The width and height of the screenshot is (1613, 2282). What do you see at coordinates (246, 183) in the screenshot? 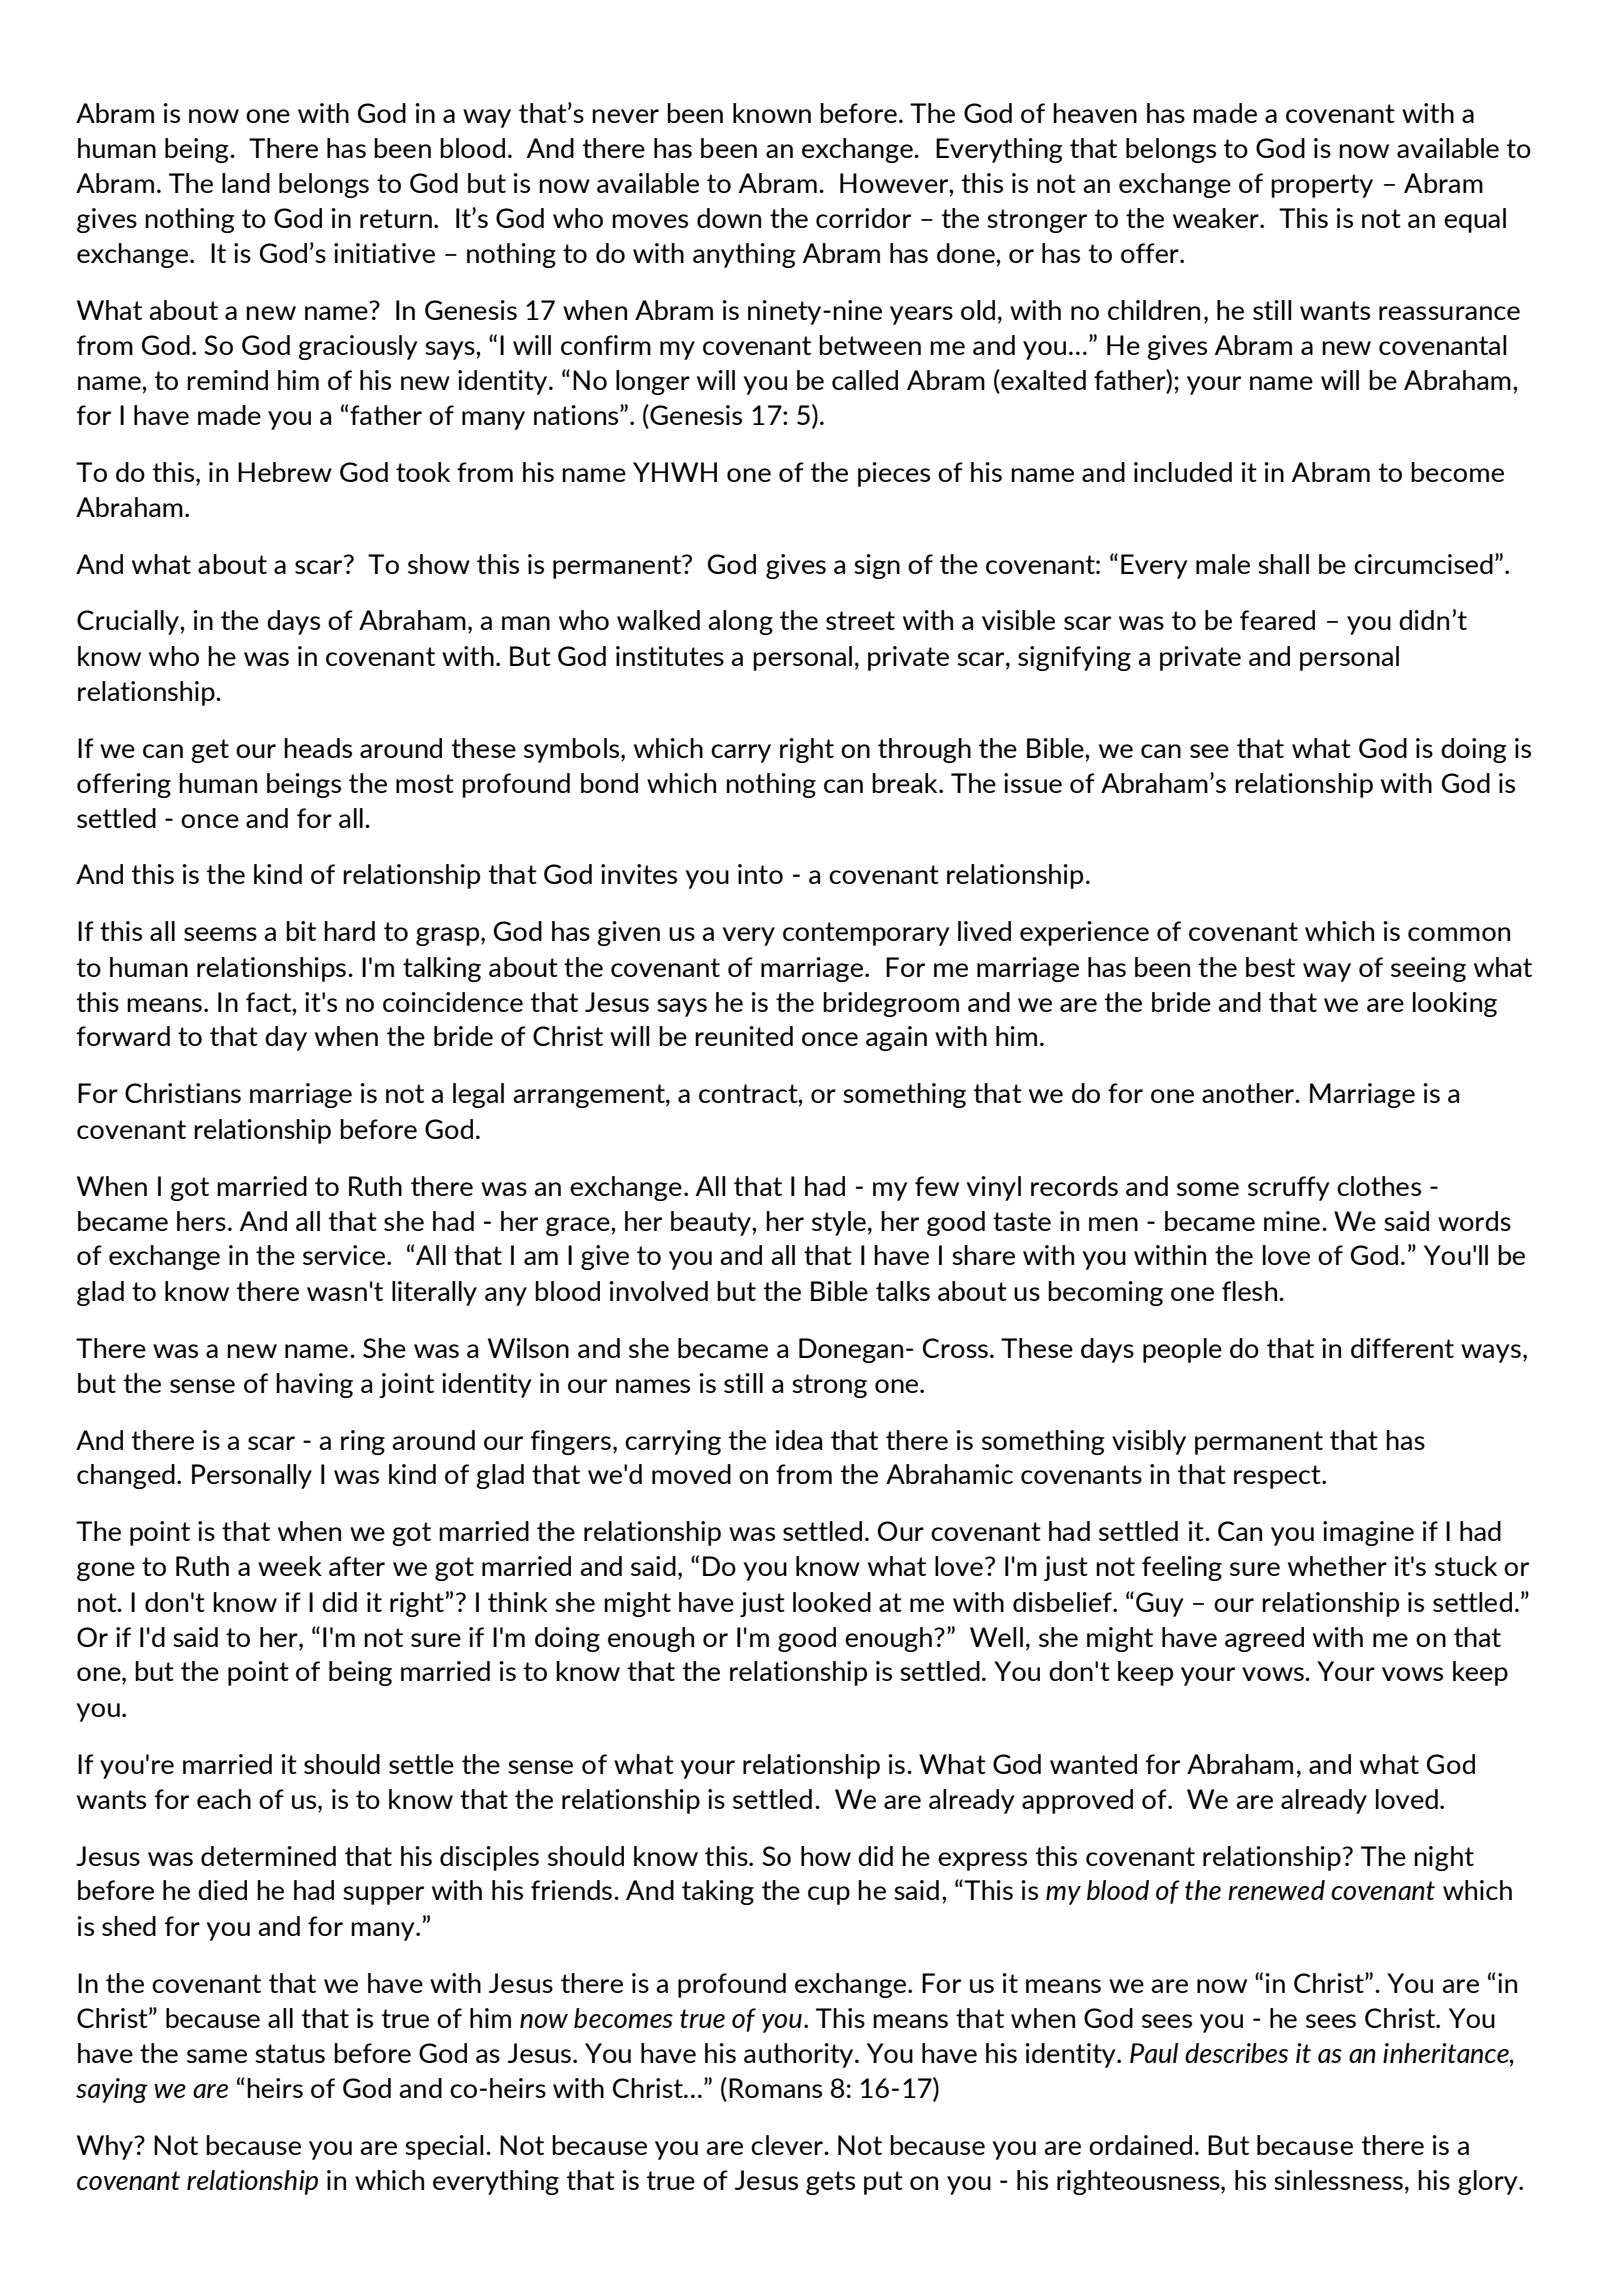
I see `land` at bounding box center [246, 183].
